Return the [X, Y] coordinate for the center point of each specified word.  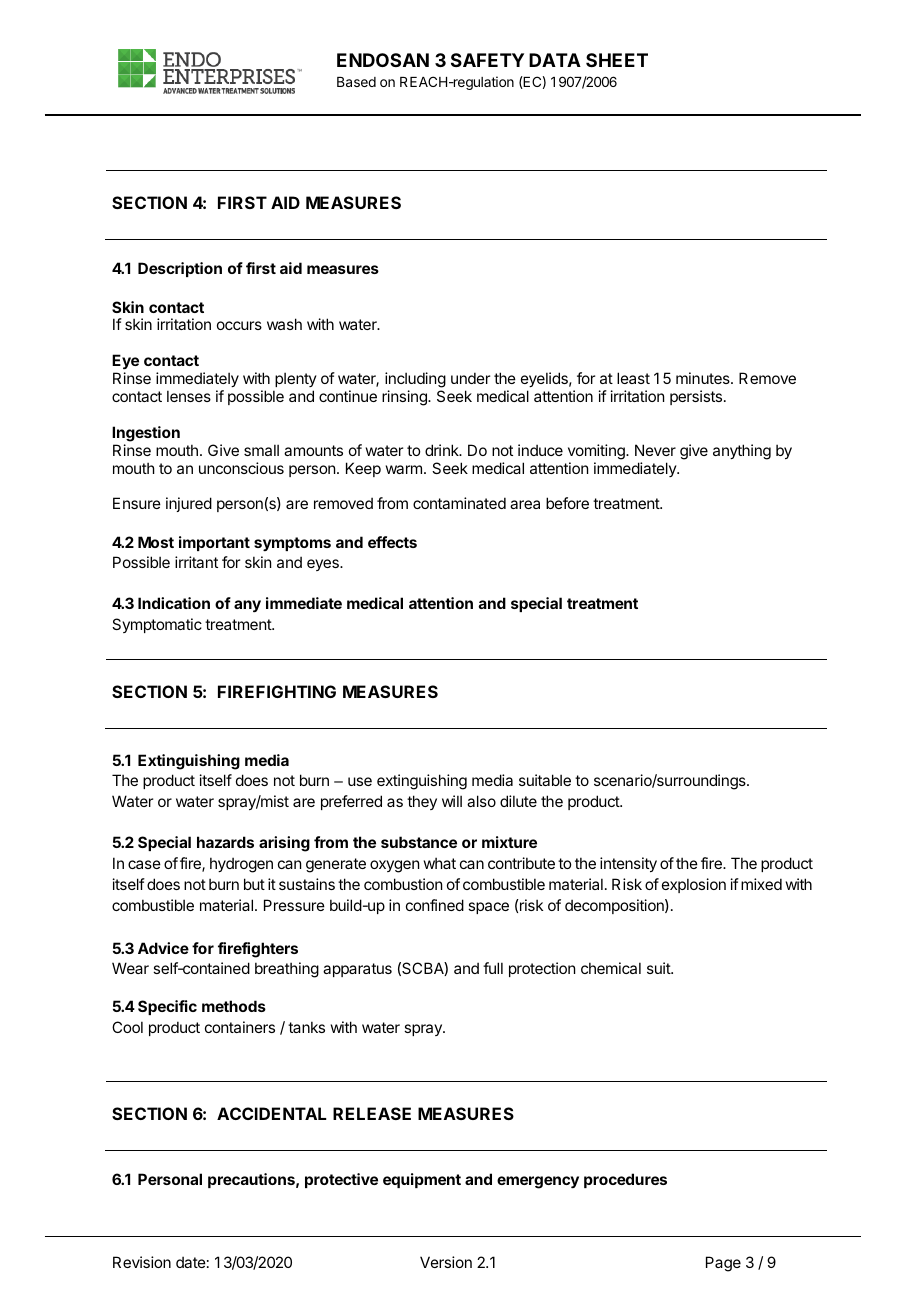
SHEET [617, 60]
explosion [694, 885]
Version [446, 1262]
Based [356, 82]
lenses [189, 396]
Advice [163, 948]
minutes [704, 378]
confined [435, 905]
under [470, 378]
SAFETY [487, 60]
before [567, 503]
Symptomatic [157, 625]
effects [392, 542]
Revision [142, 1262]
